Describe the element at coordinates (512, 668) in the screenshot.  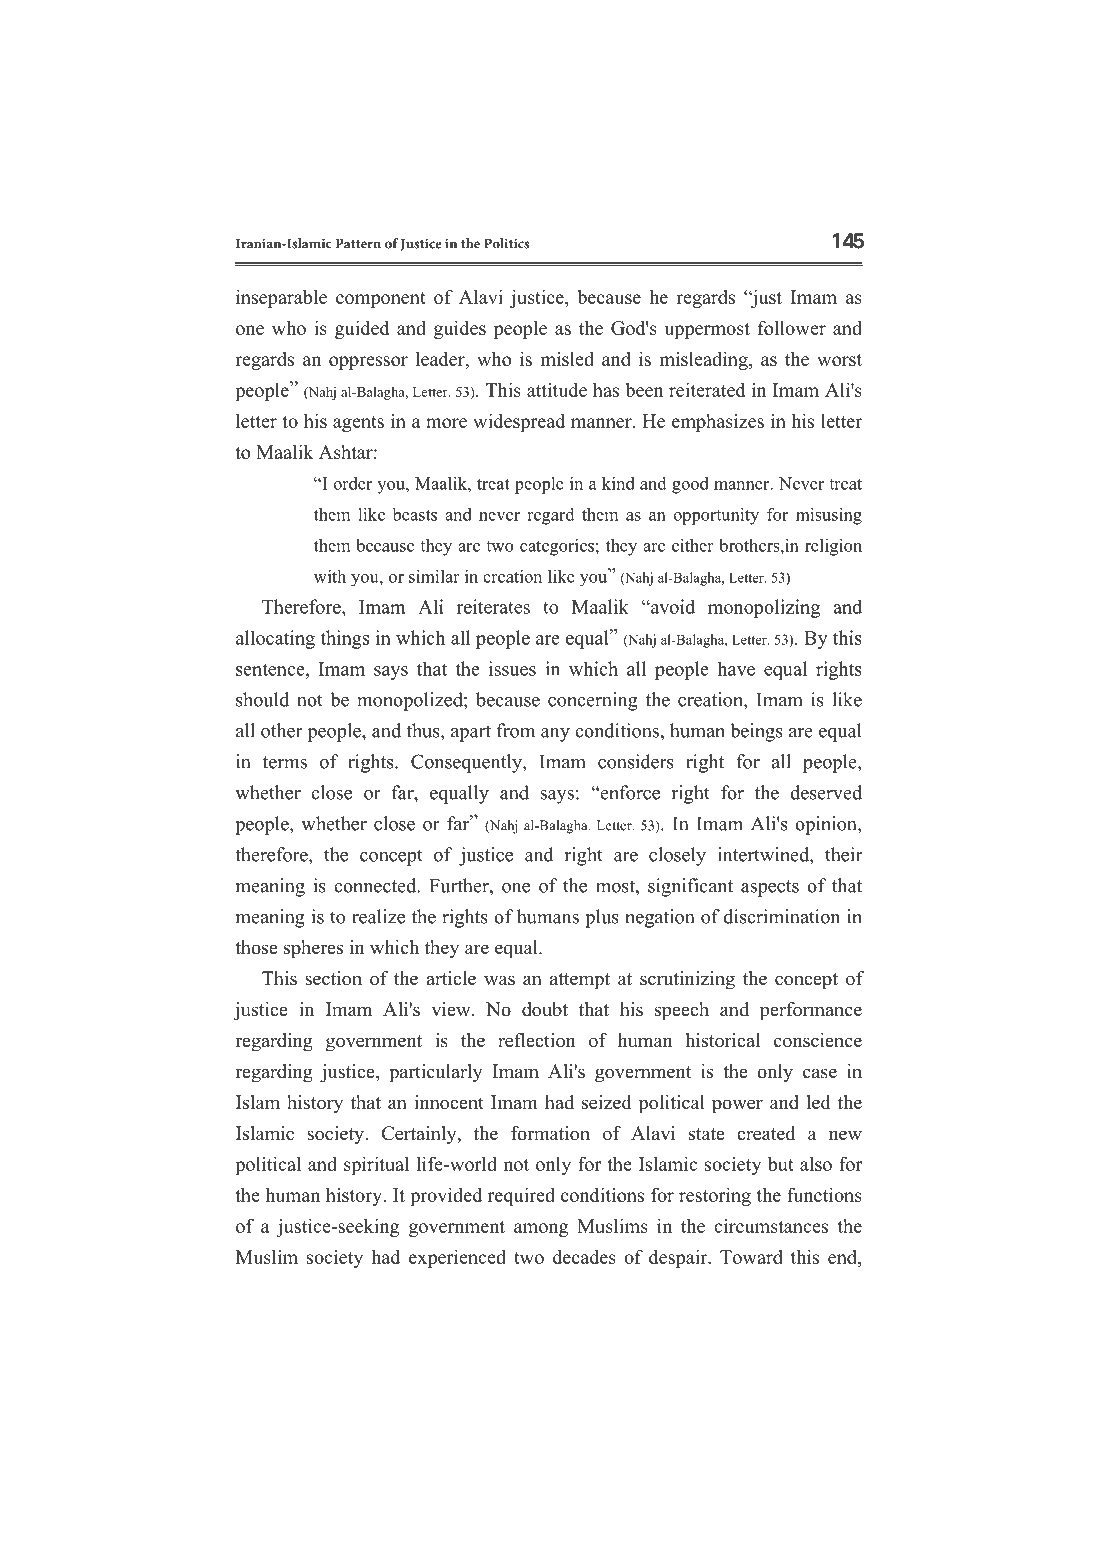
I see `issues` at that location.
